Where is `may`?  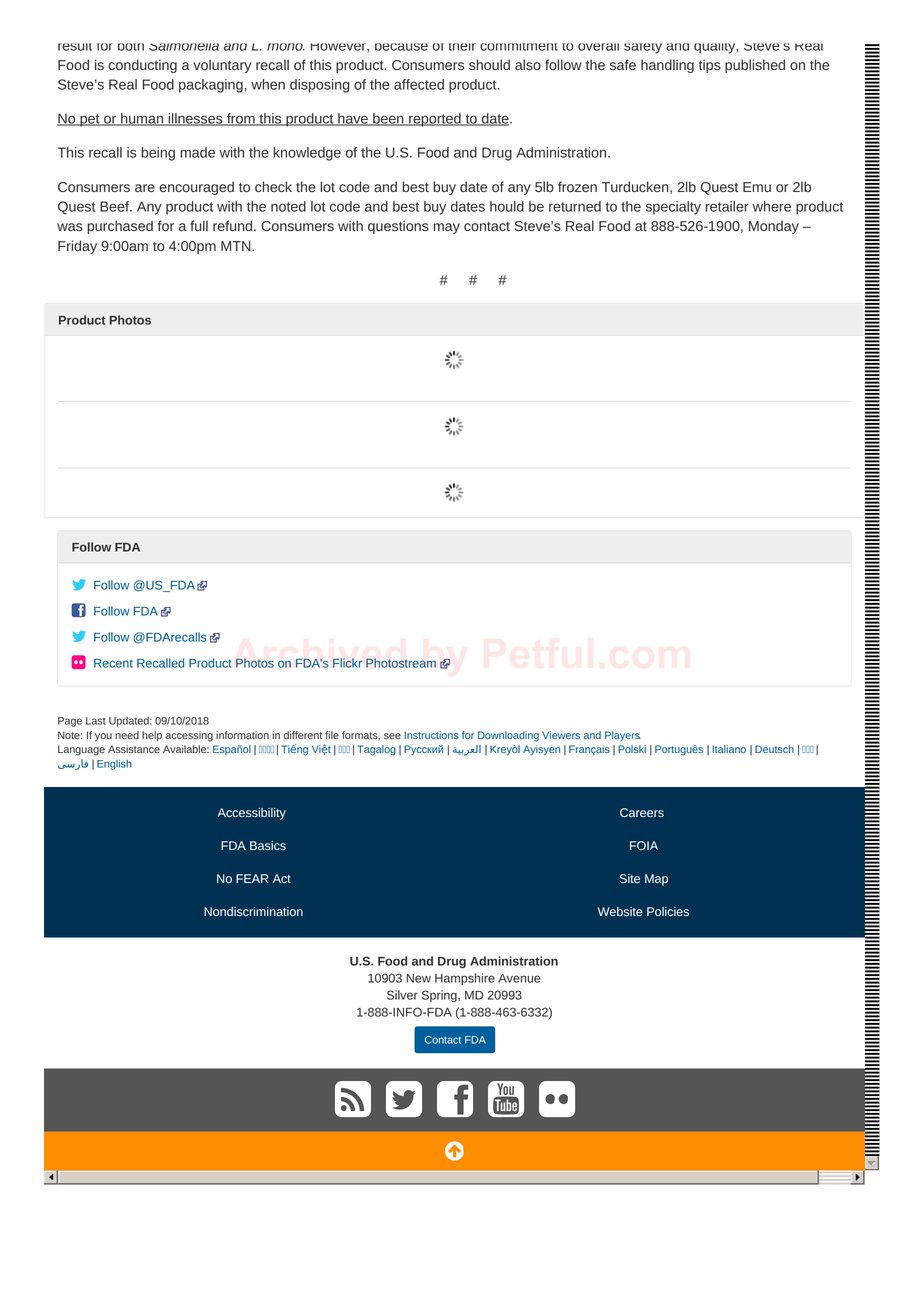 may is located at coordinates (446, 228).
